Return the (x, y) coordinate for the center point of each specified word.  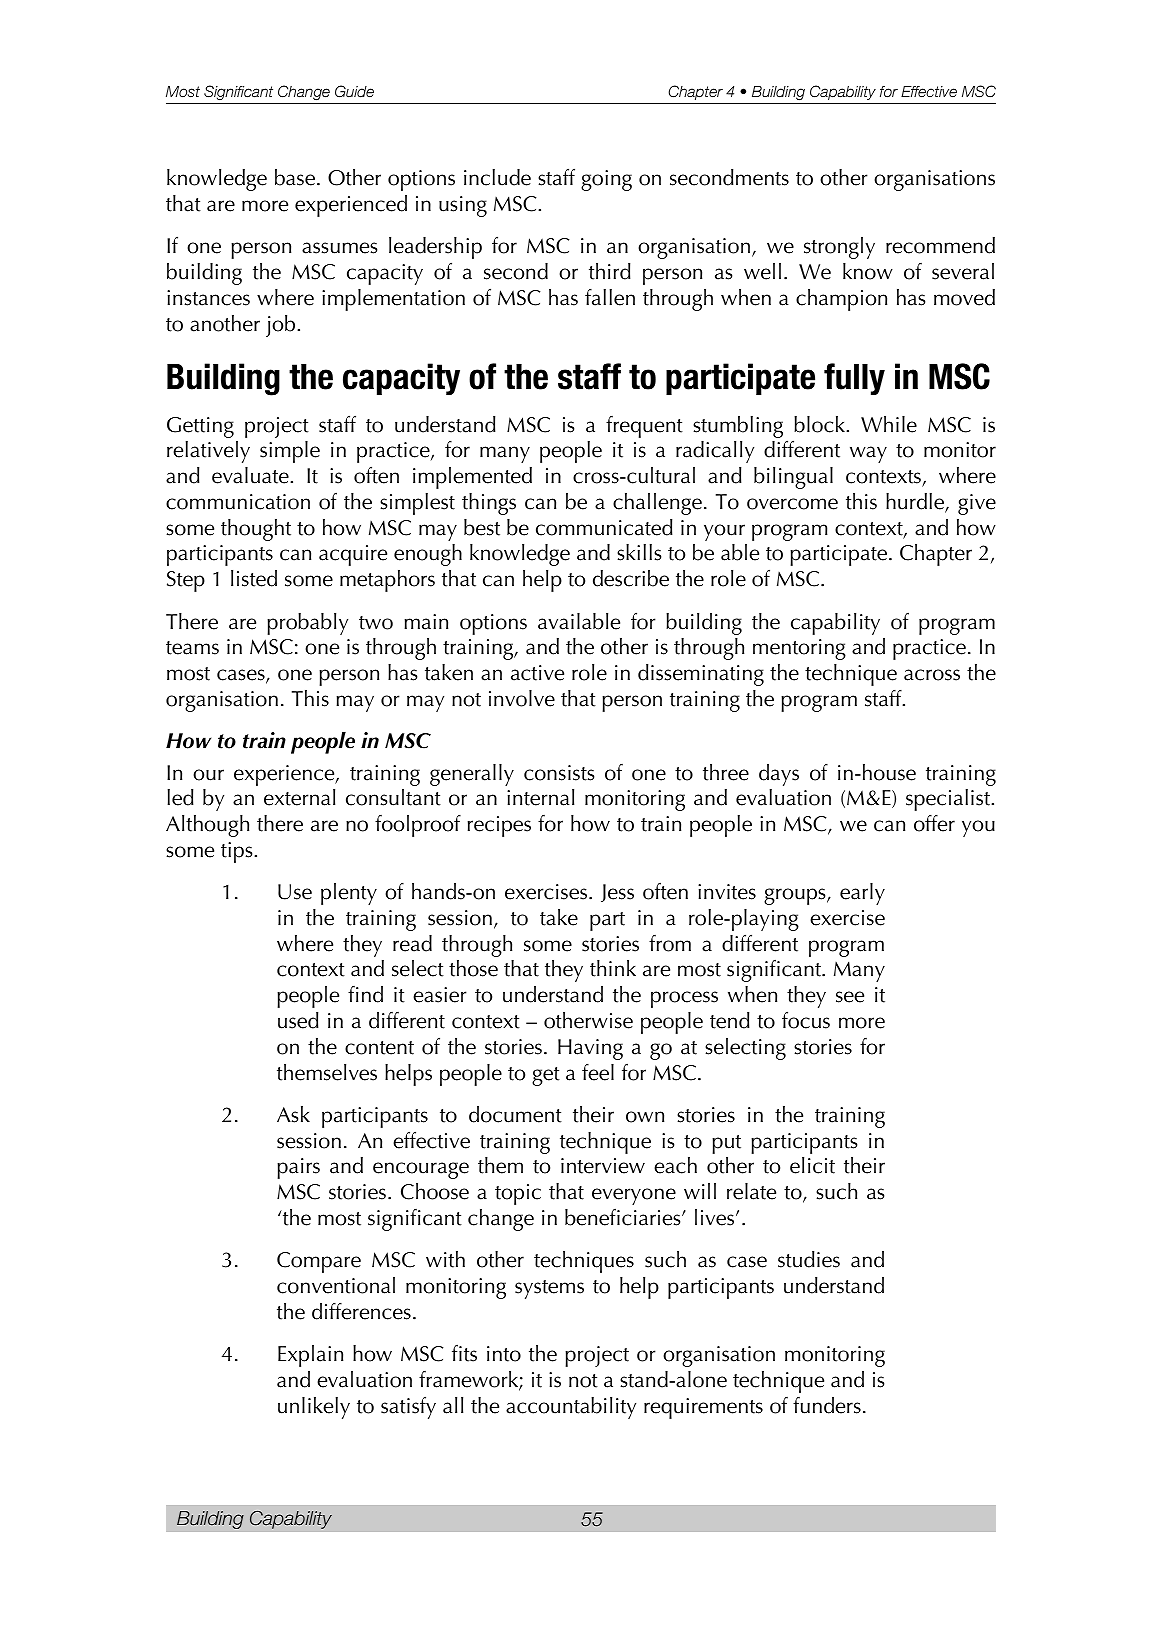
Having (590, 1049)
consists (559, 773)
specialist (949, 800)
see (850, 997)
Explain (310, 1356)
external (299, 797)
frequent (644, 427)
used (298, 1020)
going (606, 180)
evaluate (251, 475)
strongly (839, 248)
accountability (571, 1408)
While (889, 424)
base (295, 177)
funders (827, 1405)
